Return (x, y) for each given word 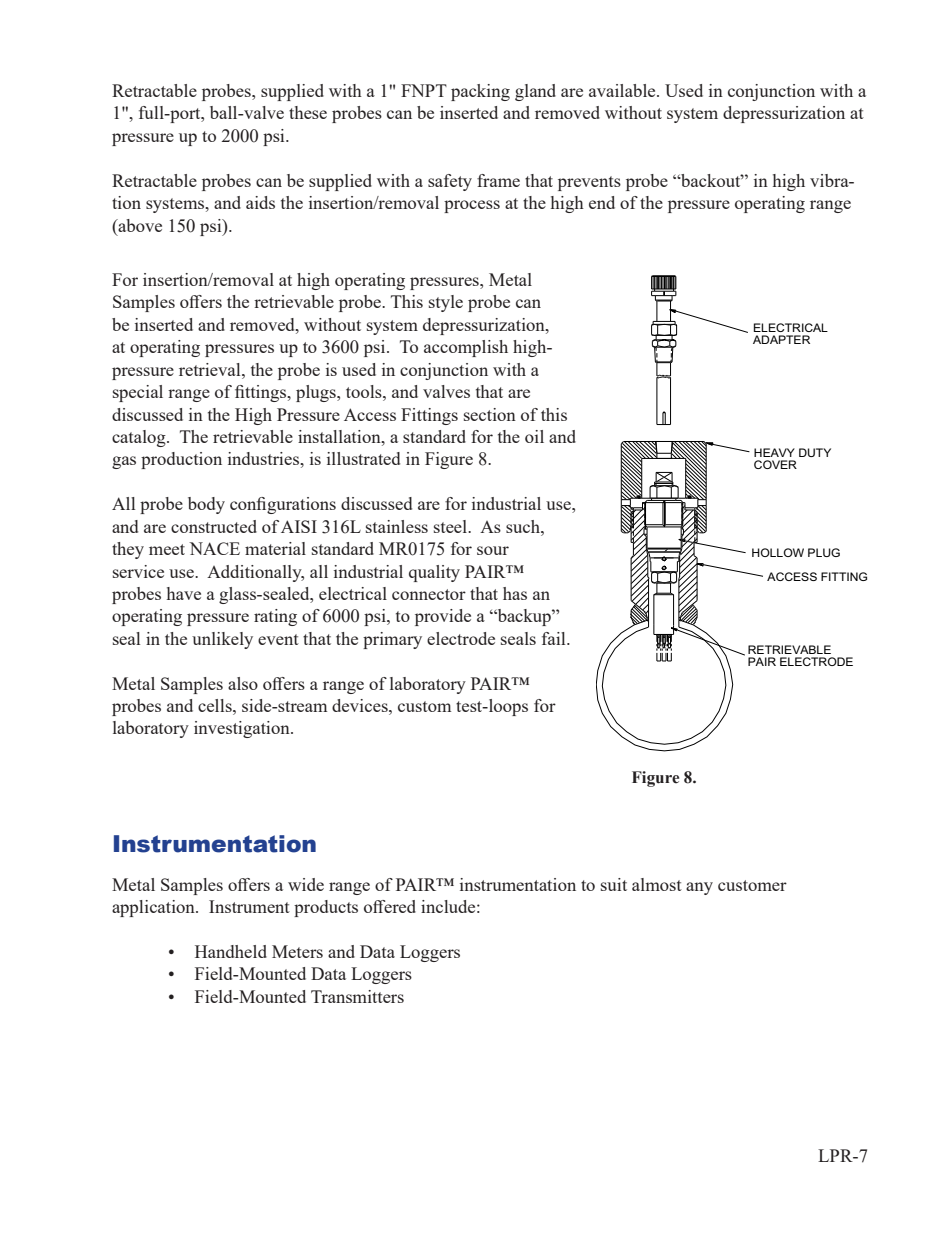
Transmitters (357, 996)
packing (480, 92)
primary (392, 640)
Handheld (231, 951)
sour (493, 550)
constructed (214, 526)
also (243, 683)
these (308, 112)
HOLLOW (778, 552)
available (623, 90)
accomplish (466, 348)
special (138, 393)
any (699, 888)
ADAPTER (781, 339)
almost (657, 884)
